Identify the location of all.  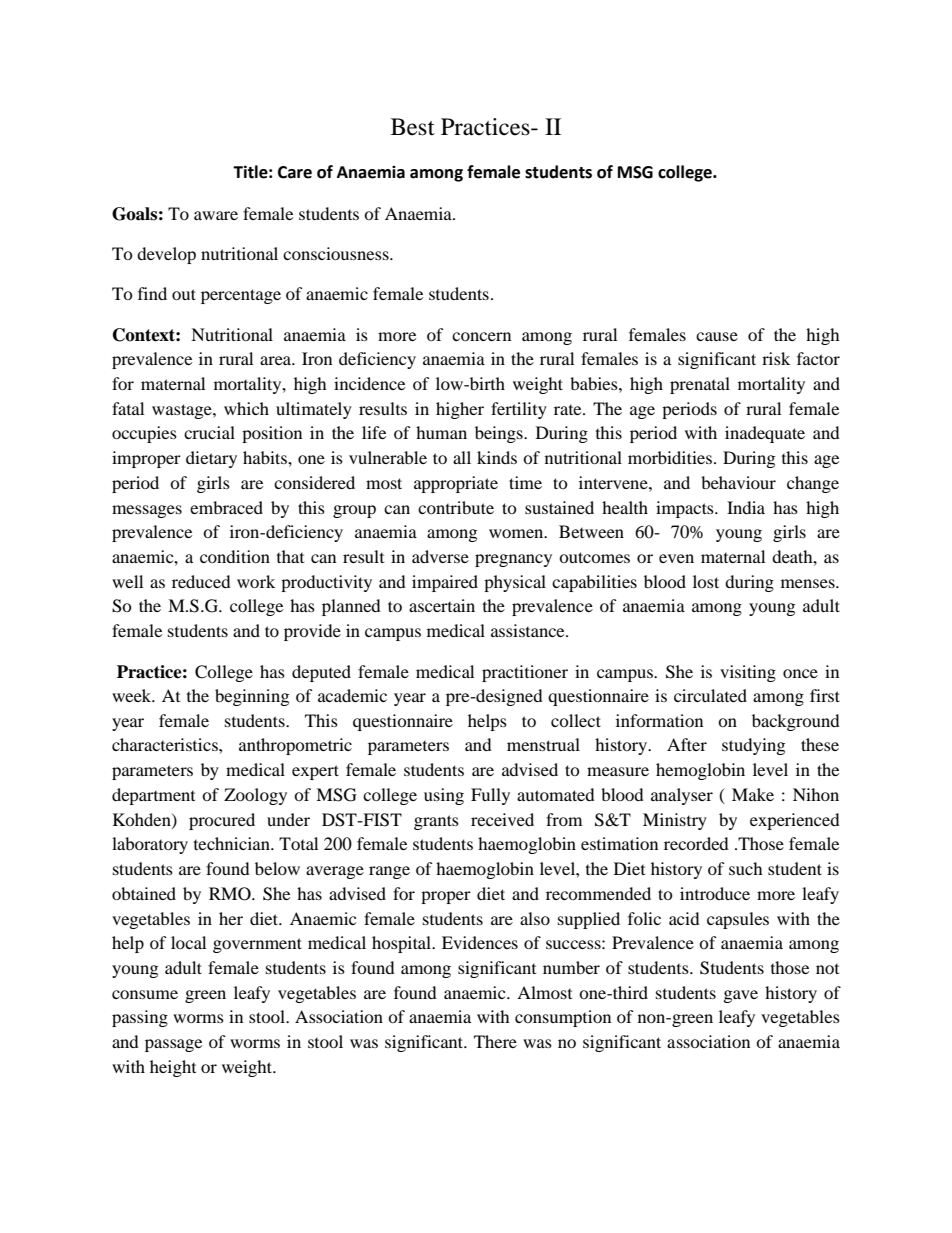
(462, 457).
